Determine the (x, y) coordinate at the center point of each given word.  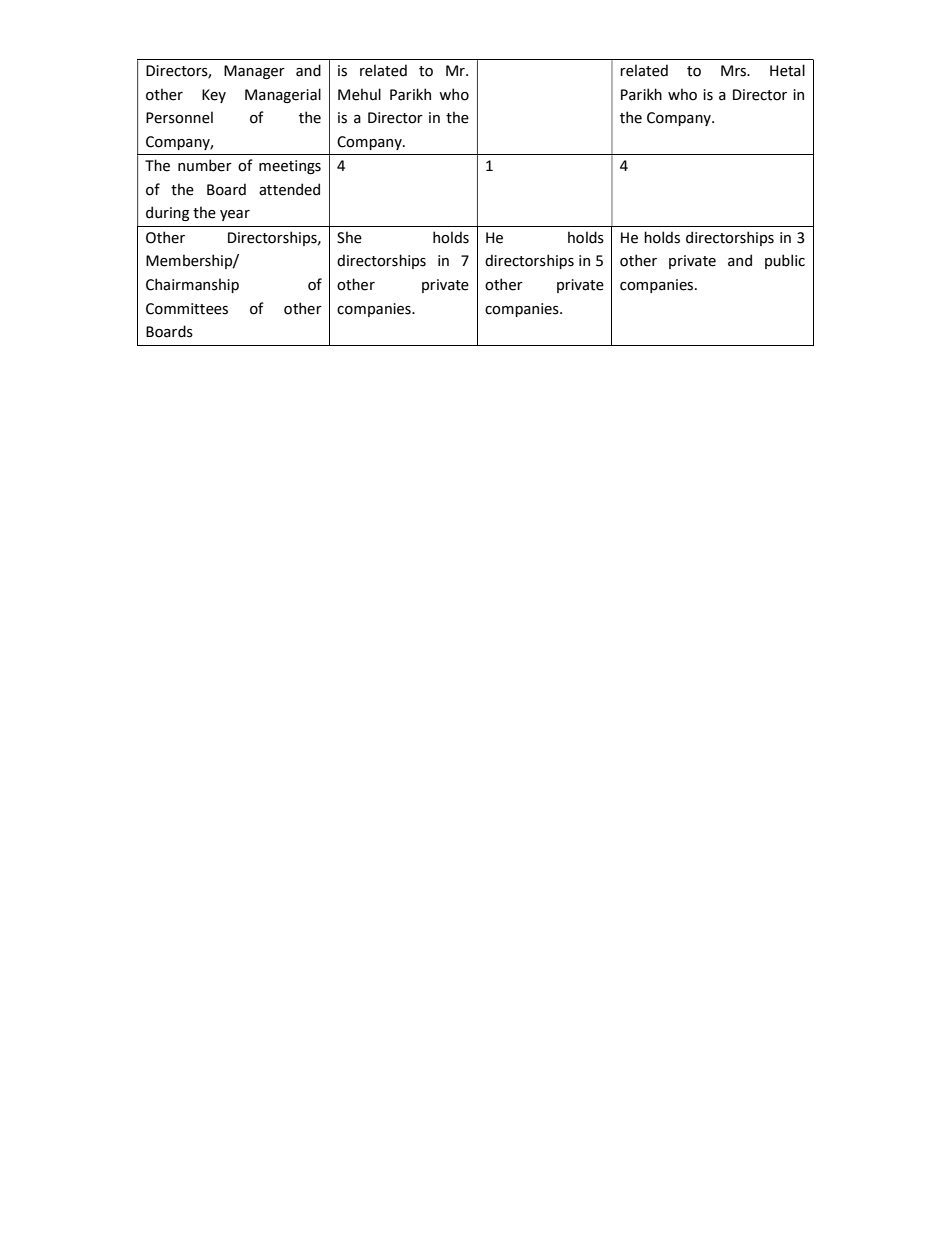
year (235, 215)
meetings (290, 167)
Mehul (359, 94)
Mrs (734, 71)
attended (289, 189)
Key (214, 96)
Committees (187, 309)
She (349, 237)
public (785, 261)
